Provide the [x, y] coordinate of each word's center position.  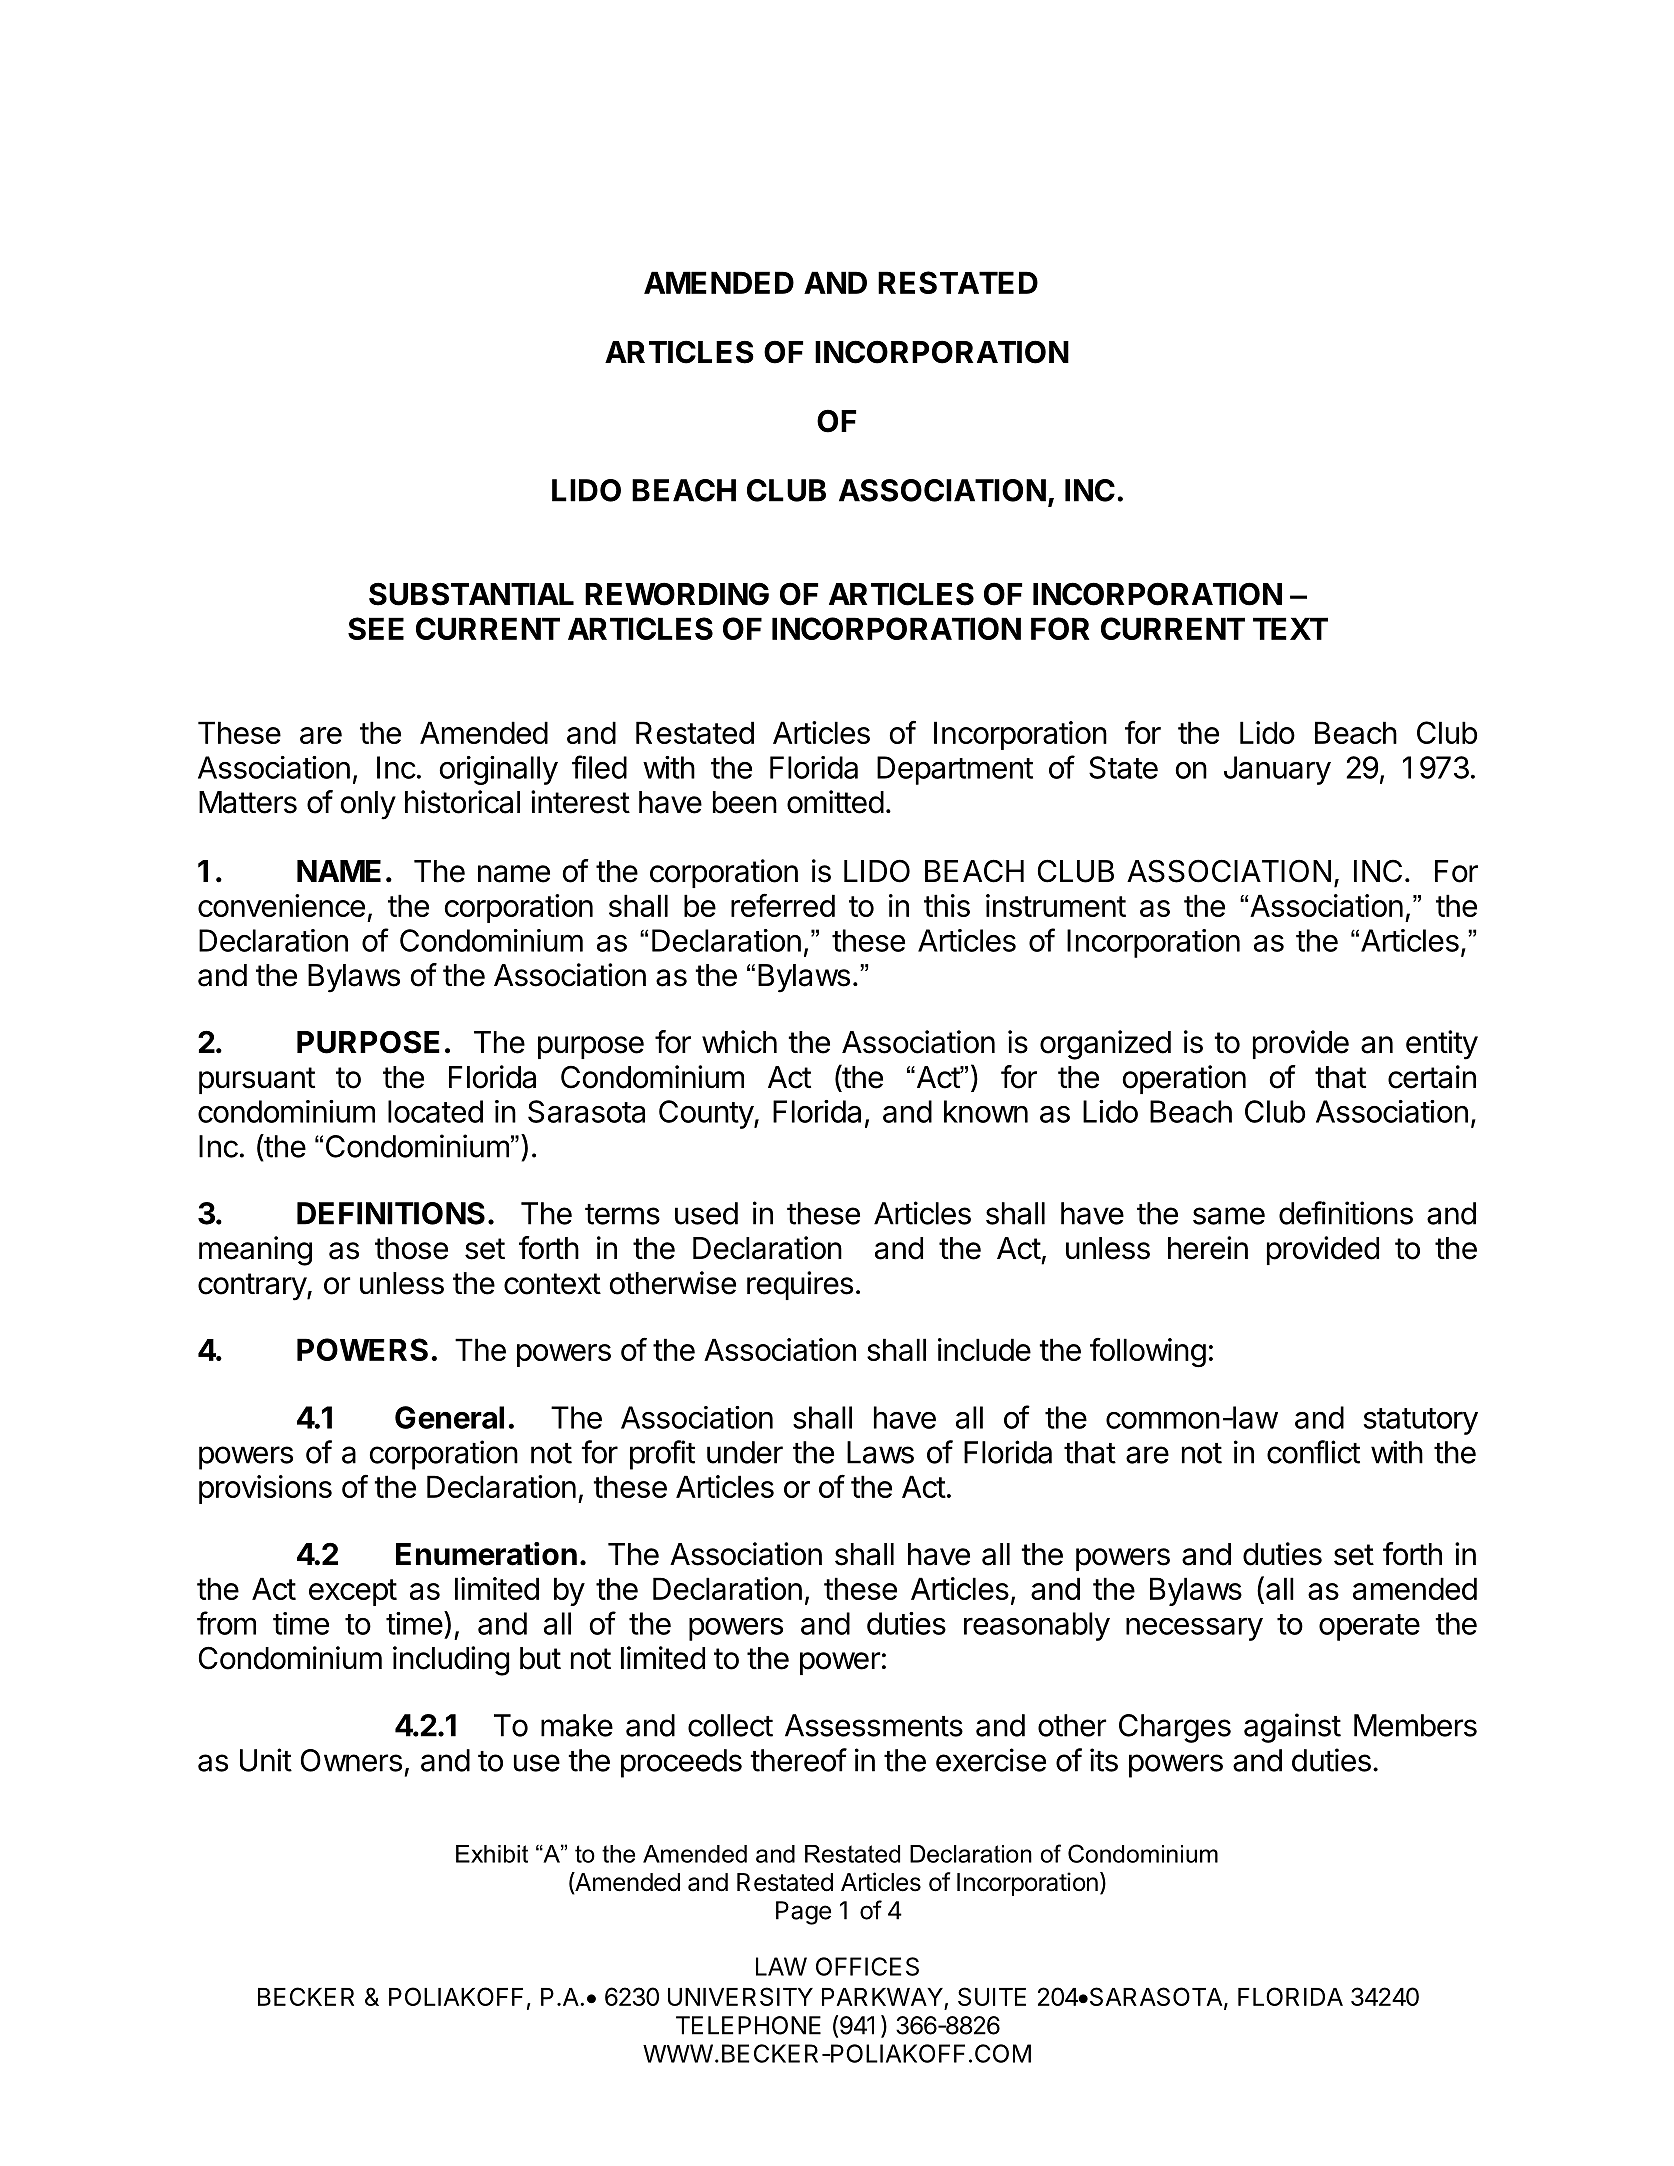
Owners [351, 1760]
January [1277, 770]
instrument [1056, 905]
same [1229, 1216]
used [706, 1213]
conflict [1313, 1452]
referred [783, 905]
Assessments [874, 1725]
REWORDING [677, 594]
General [449, 1417]
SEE [376, 628]
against [1292, 1728]
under [745, 1452]
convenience [281, 905]
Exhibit [492, 1854]
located [435, 1111]
